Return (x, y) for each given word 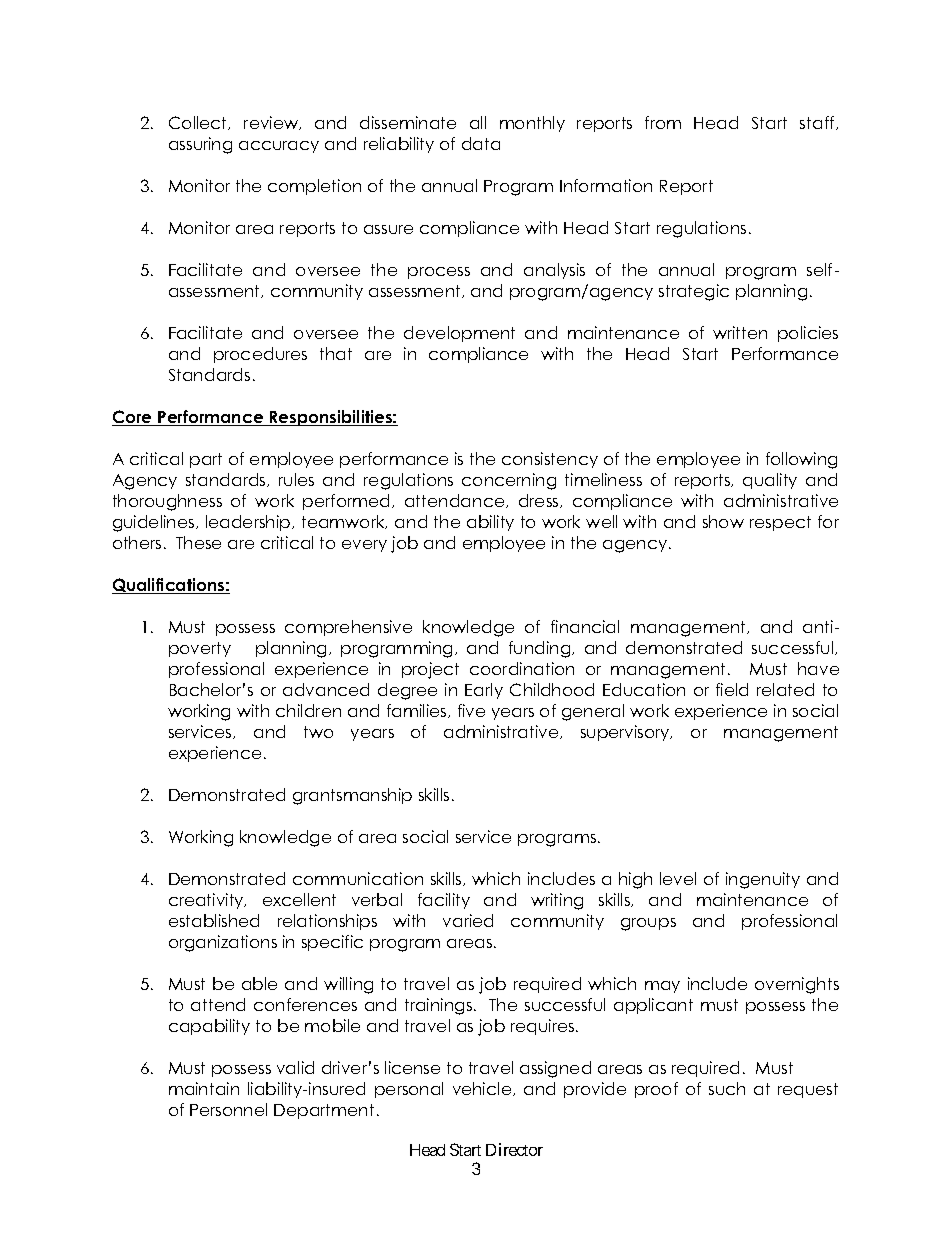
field (732, 689)
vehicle (483, 1089)
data (481, 143)
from (663, 122)
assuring (200, 145)
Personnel (228, 1109)
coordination (522, 668)
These (198, 542)
